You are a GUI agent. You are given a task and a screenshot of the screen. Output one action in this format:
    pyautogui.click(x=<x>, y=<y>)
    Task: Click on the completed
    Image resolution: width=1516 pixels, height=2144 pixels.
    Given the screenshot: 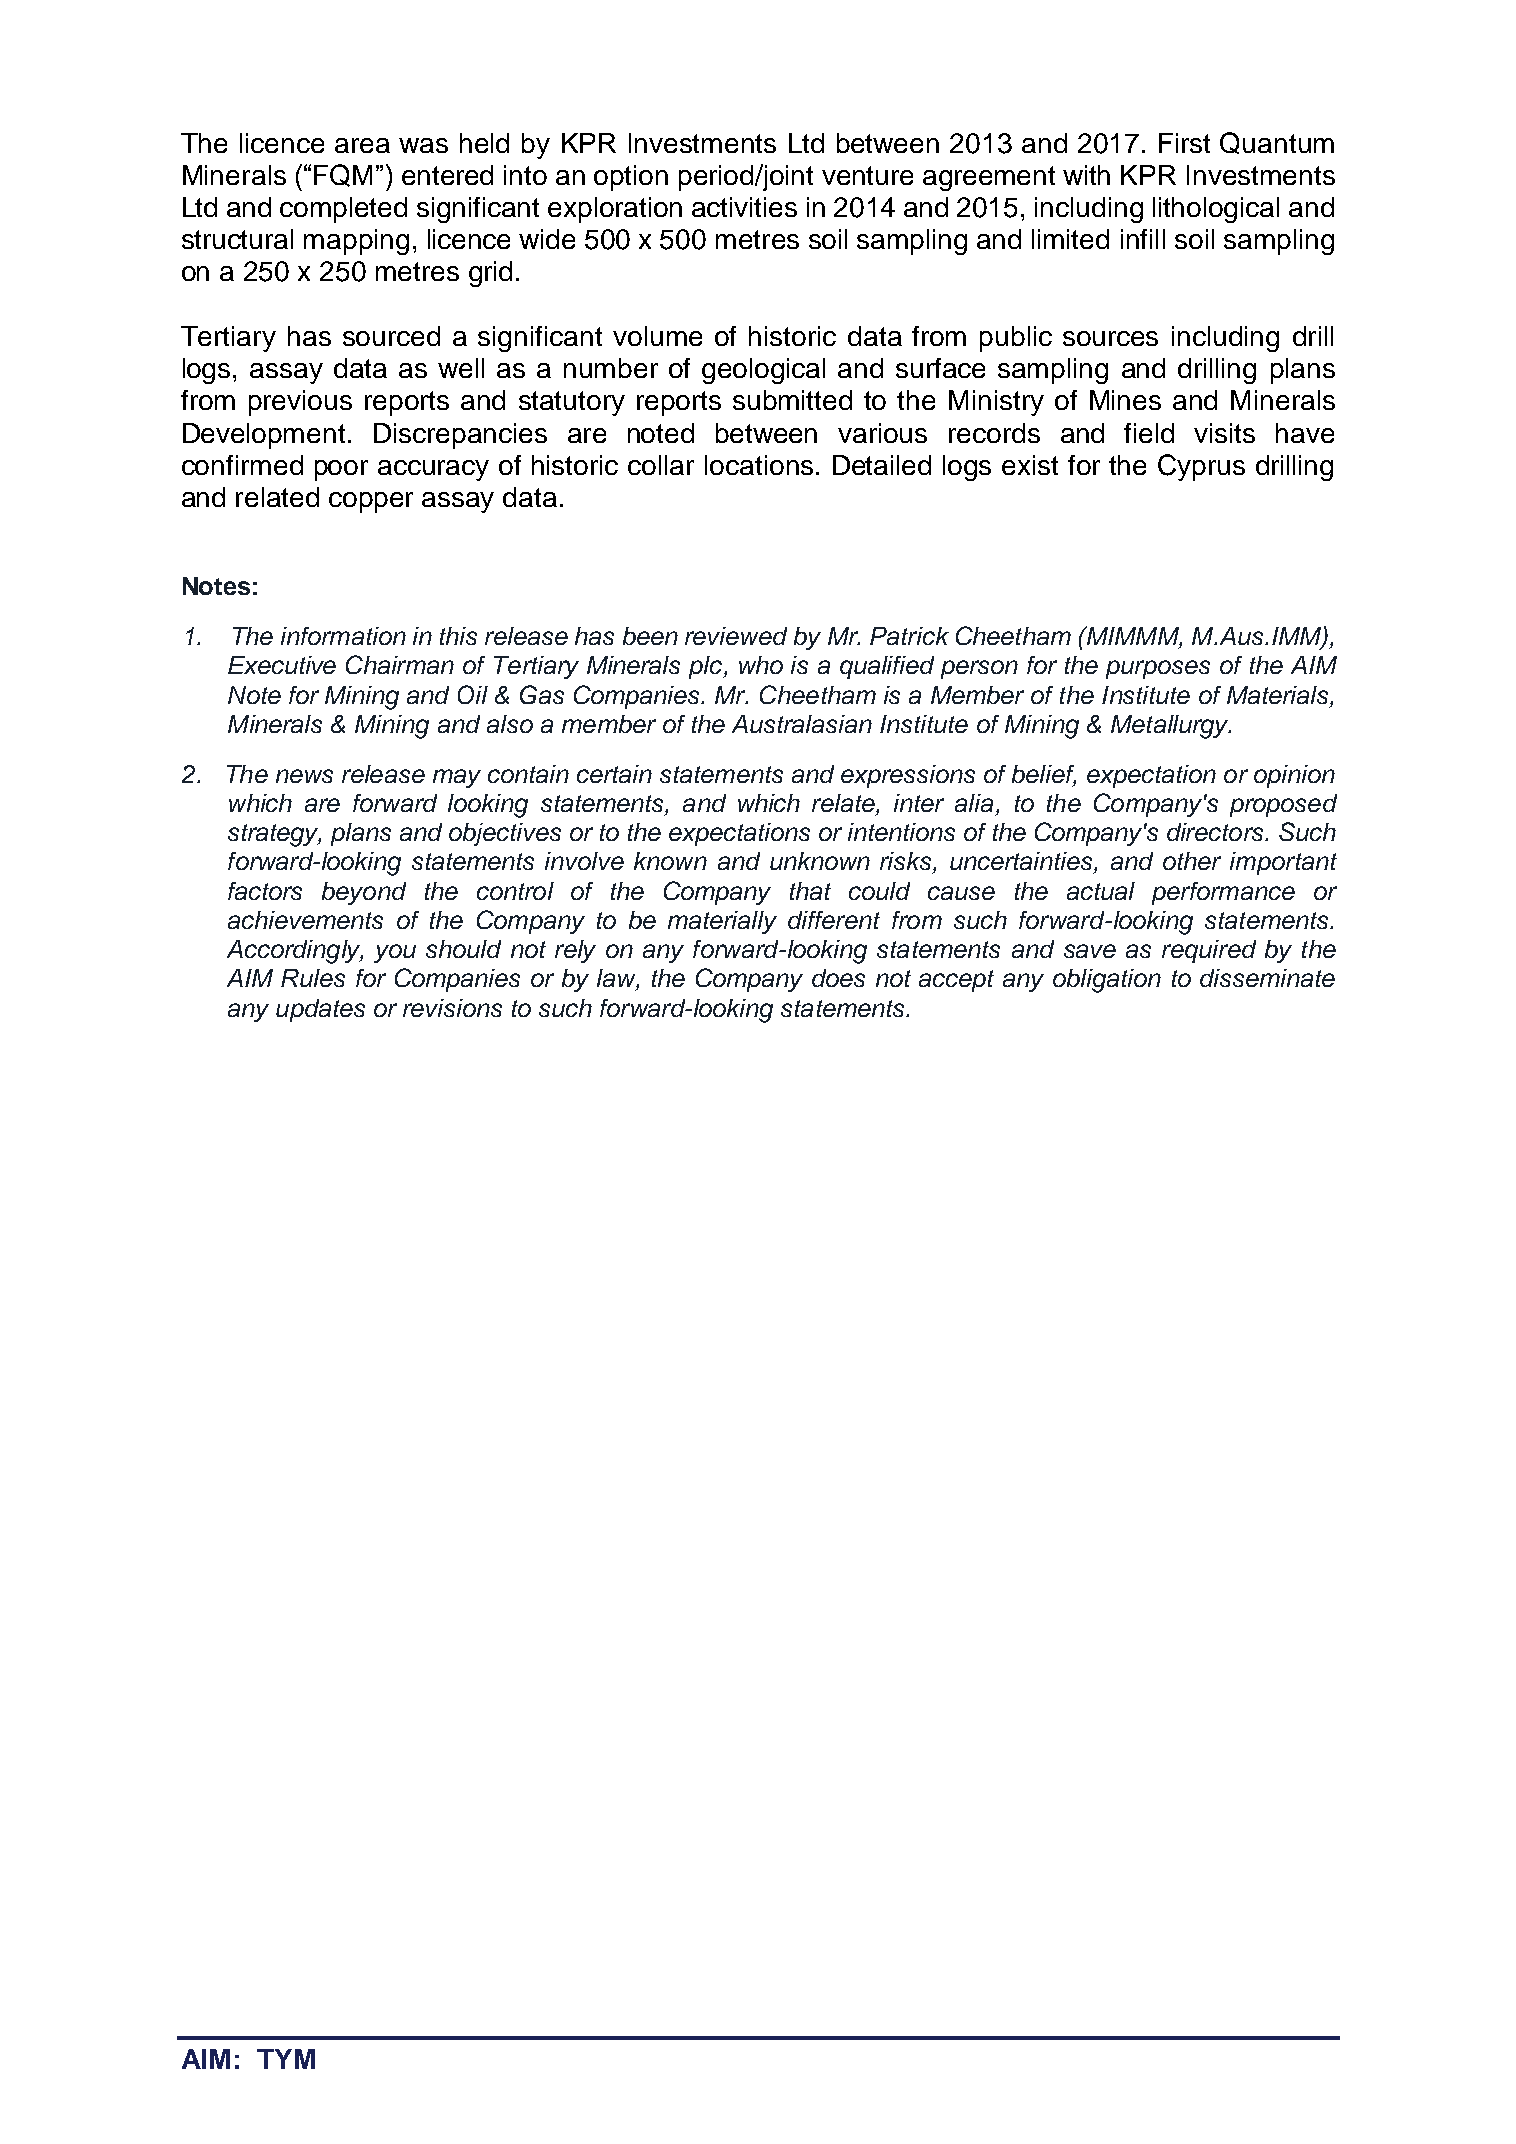 What is the action you would take?
    pyautogui.click(x=343, y=210)
